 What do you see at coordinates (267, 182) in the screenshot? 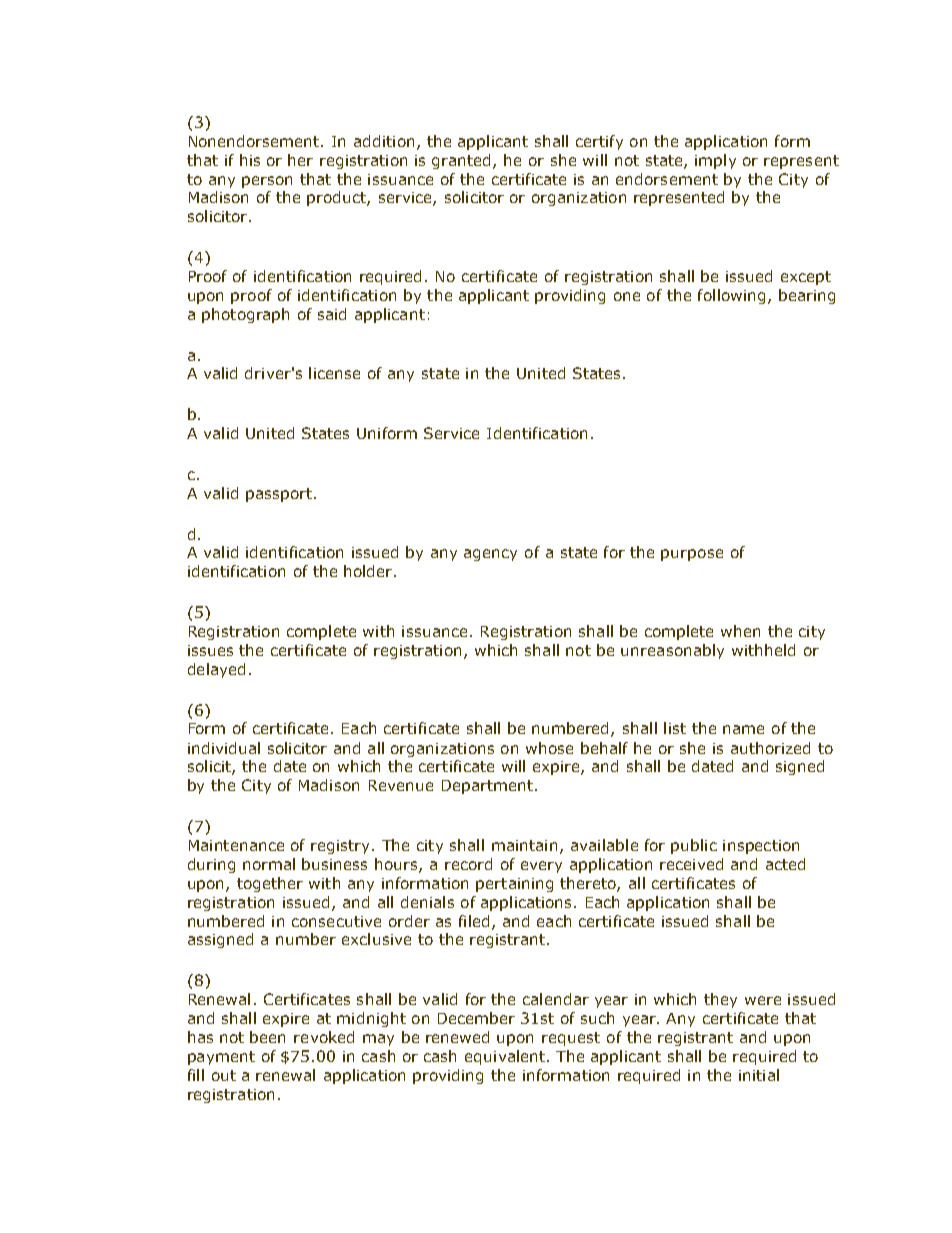
I see `person` at bounding box center [267, 182].
